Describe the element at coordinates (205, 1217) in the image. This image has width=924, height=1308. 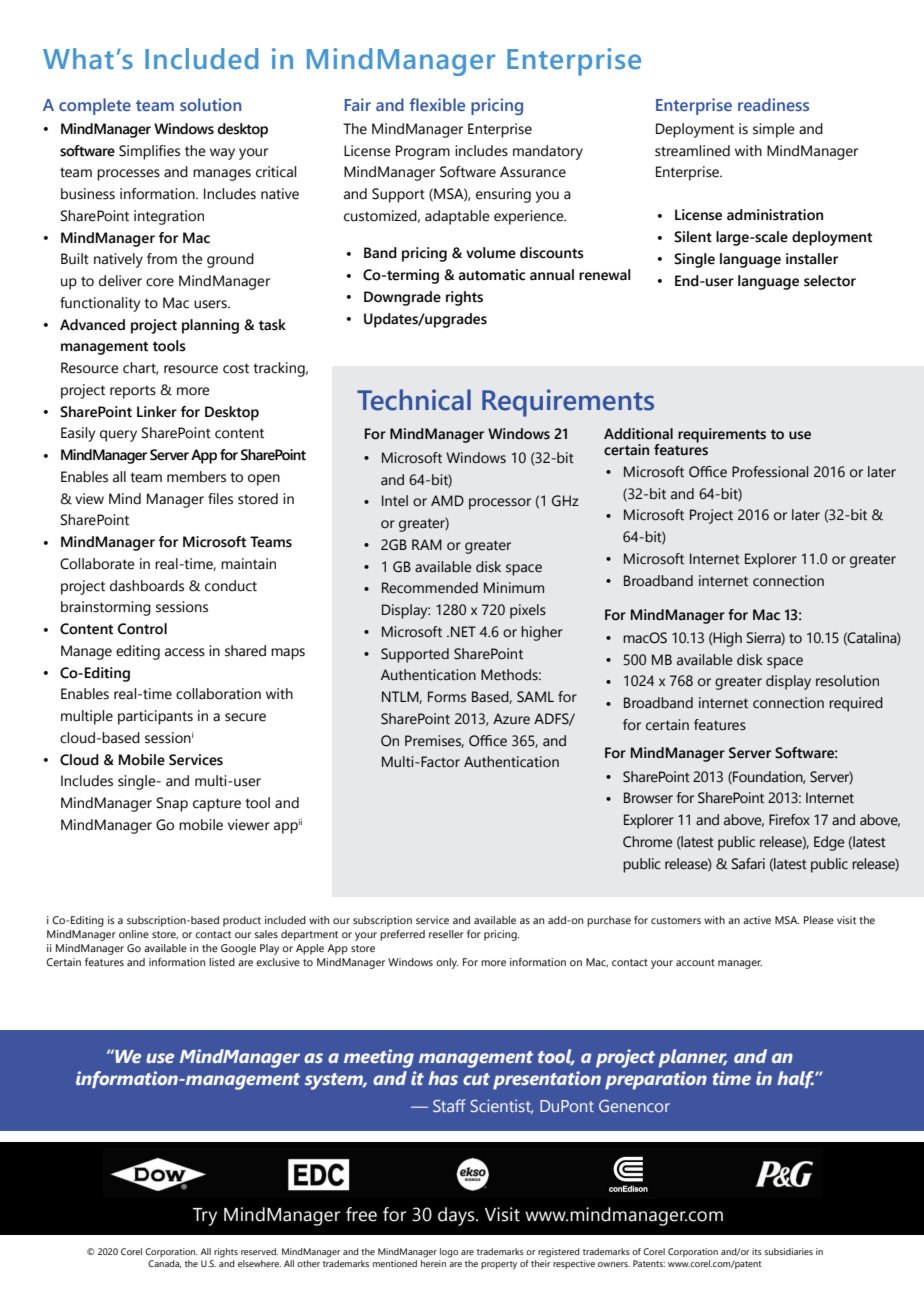
I see `Try` at that location.
